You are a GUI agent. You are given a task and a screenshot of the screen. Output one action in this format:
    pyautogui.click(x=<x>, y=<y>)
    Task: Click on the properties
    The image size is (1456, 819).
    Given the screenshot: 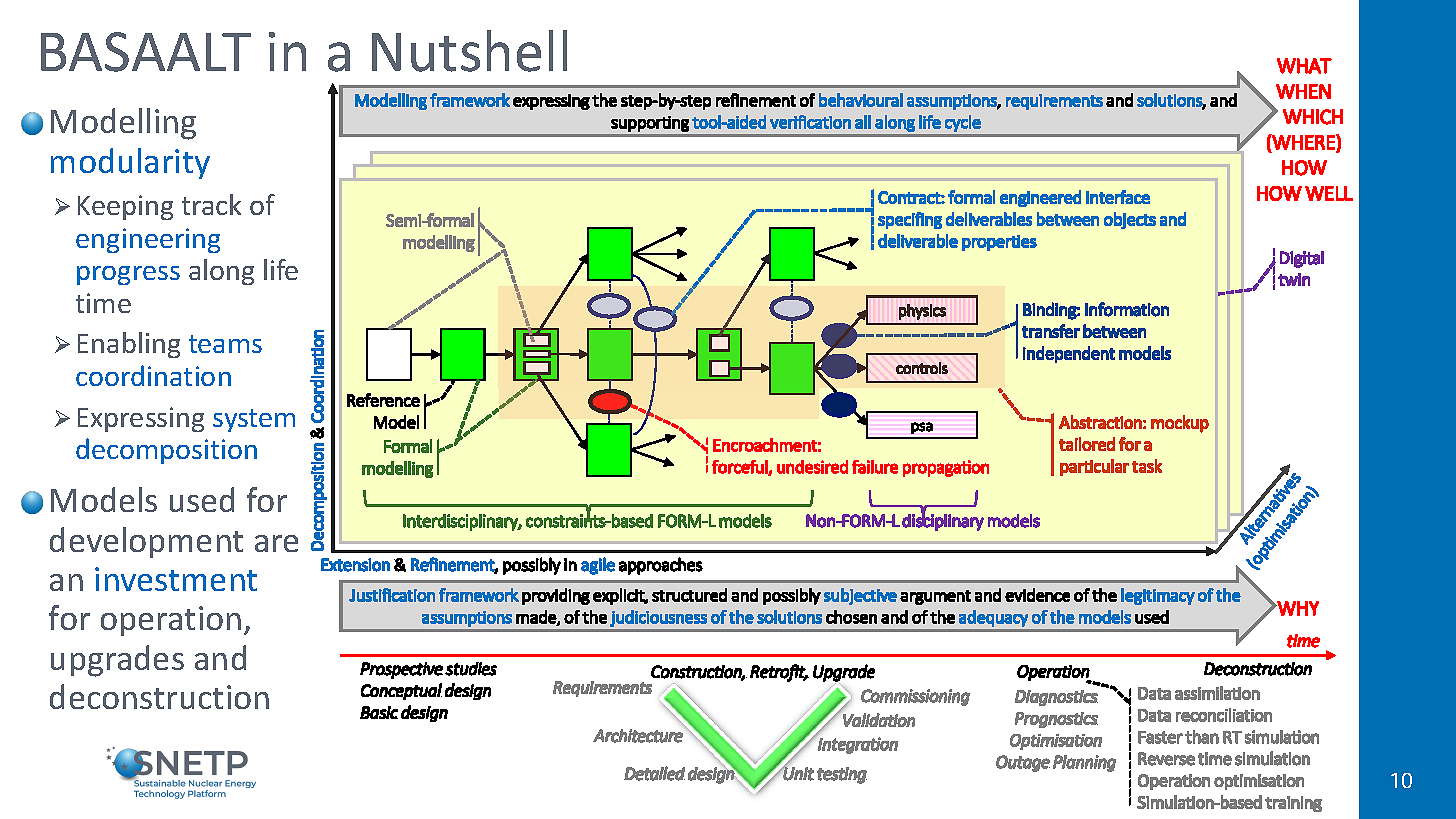 What is the action you would take?
    pyautogui.click(x=999, y=243)
